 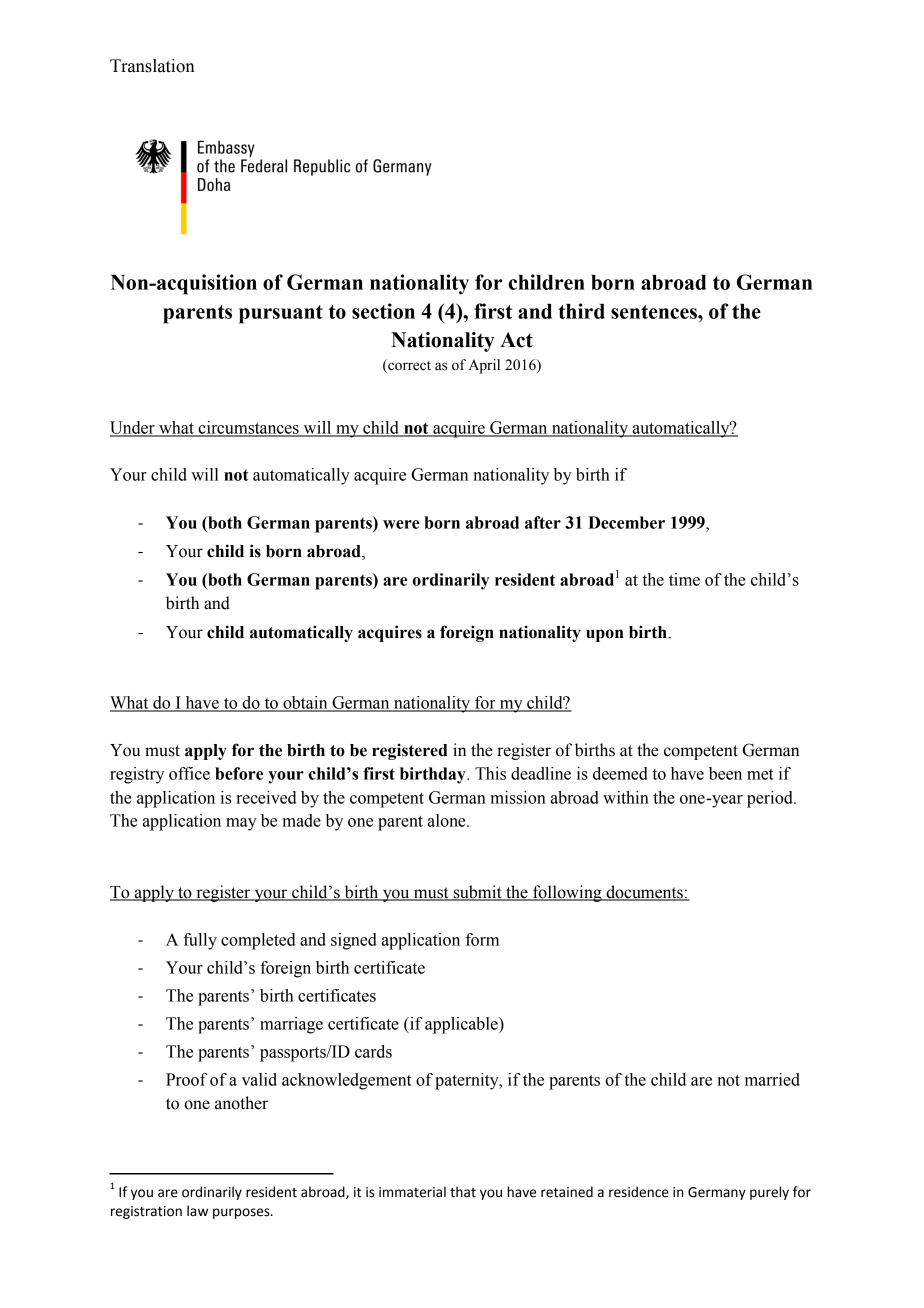 I want to click on circumstances, so click(x=248, y=428).
